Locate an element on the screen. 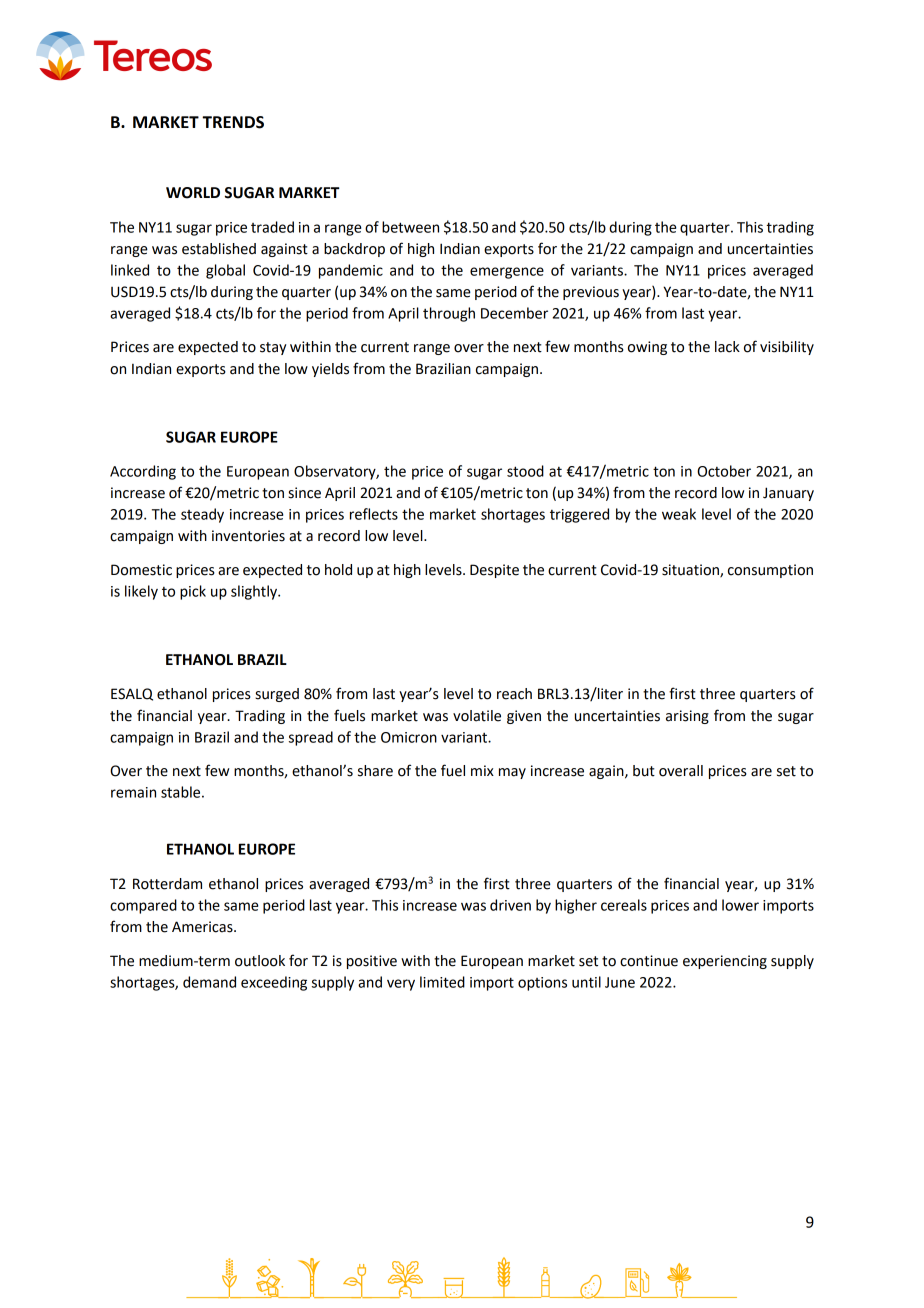  demand is located at coordinates (209, 982).
